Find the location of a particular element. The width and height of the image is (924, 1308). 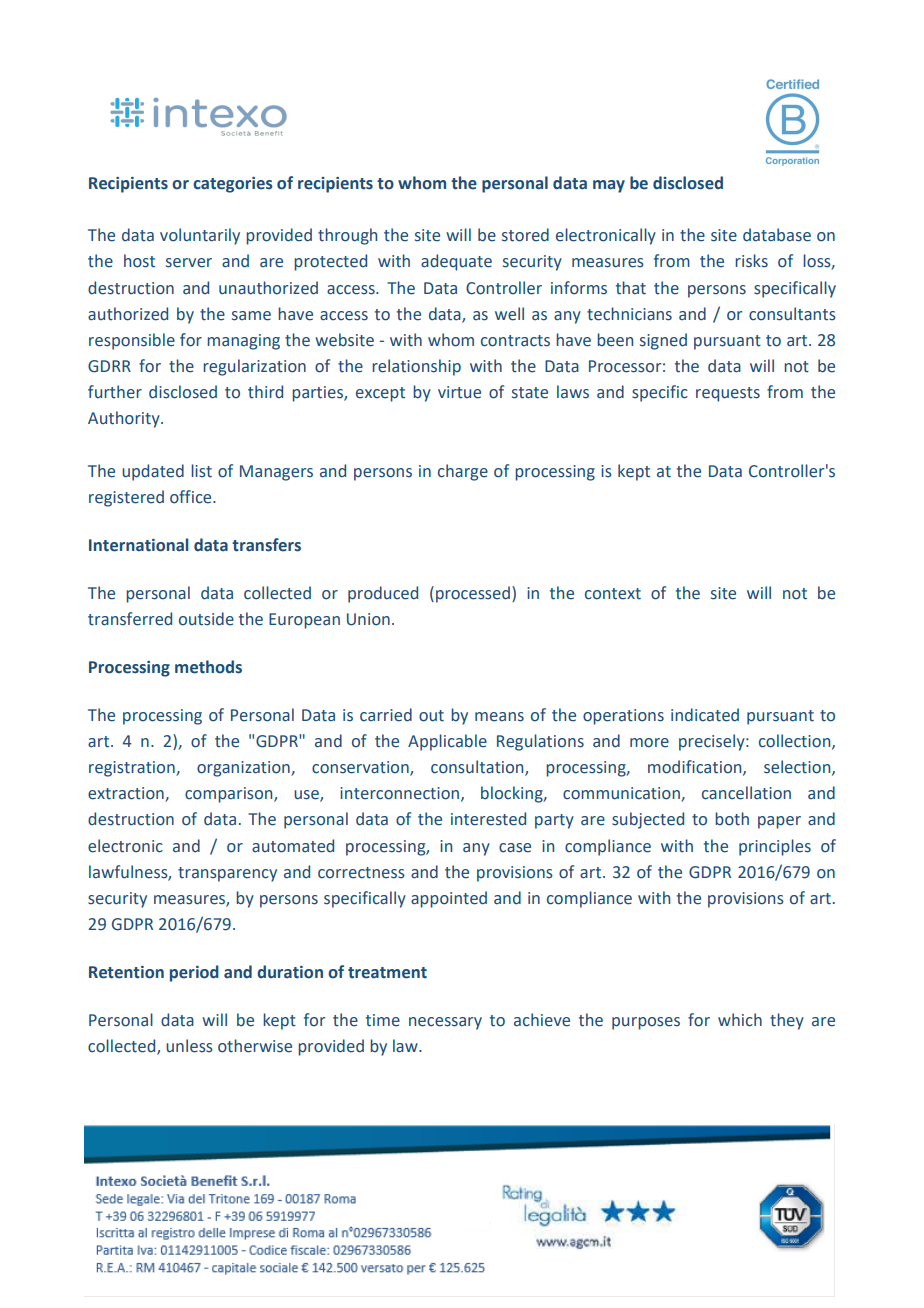

Authority is located at coordinates (125, 419).
